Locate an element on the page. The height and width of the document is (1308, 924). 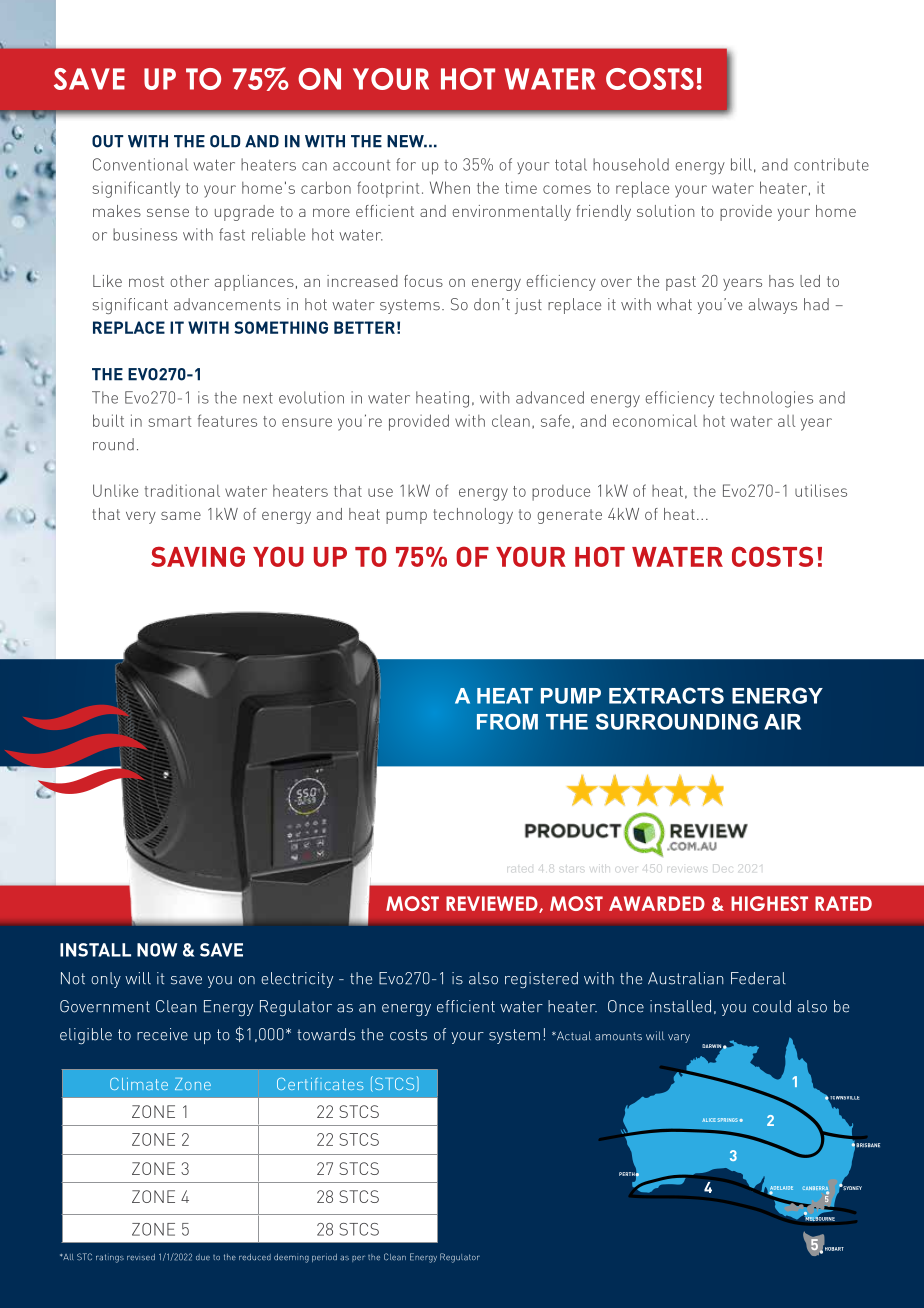
Conventional is located at coordinates (140, 164).
